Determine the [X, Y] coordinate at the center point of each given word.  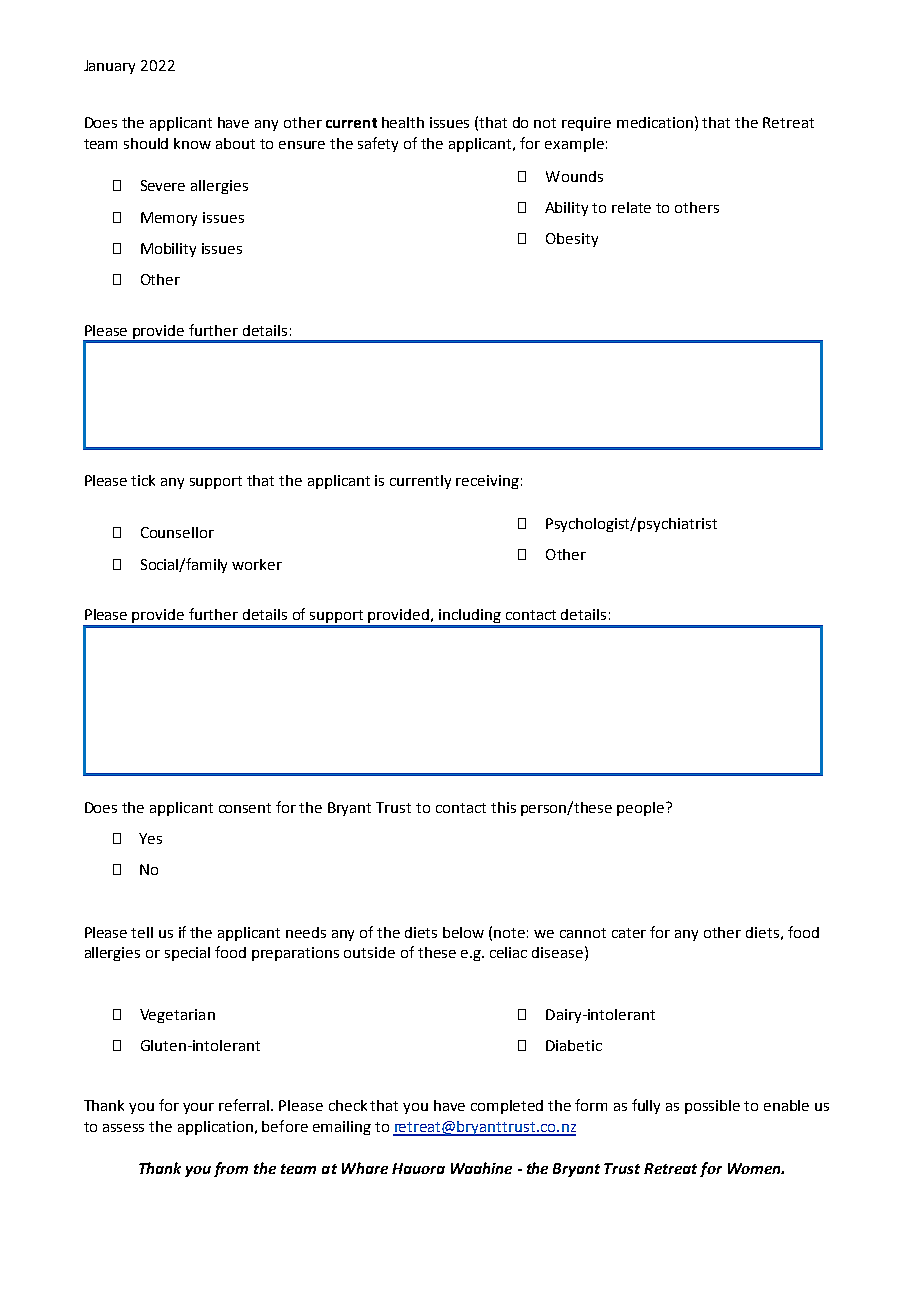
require [586, 124]
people [642, 809]
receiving [487, 482]
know [192, 143]
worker [257, 564]
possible [712, 1107]
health [403, 122]
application [215, 1128]
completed [507, 1107]
